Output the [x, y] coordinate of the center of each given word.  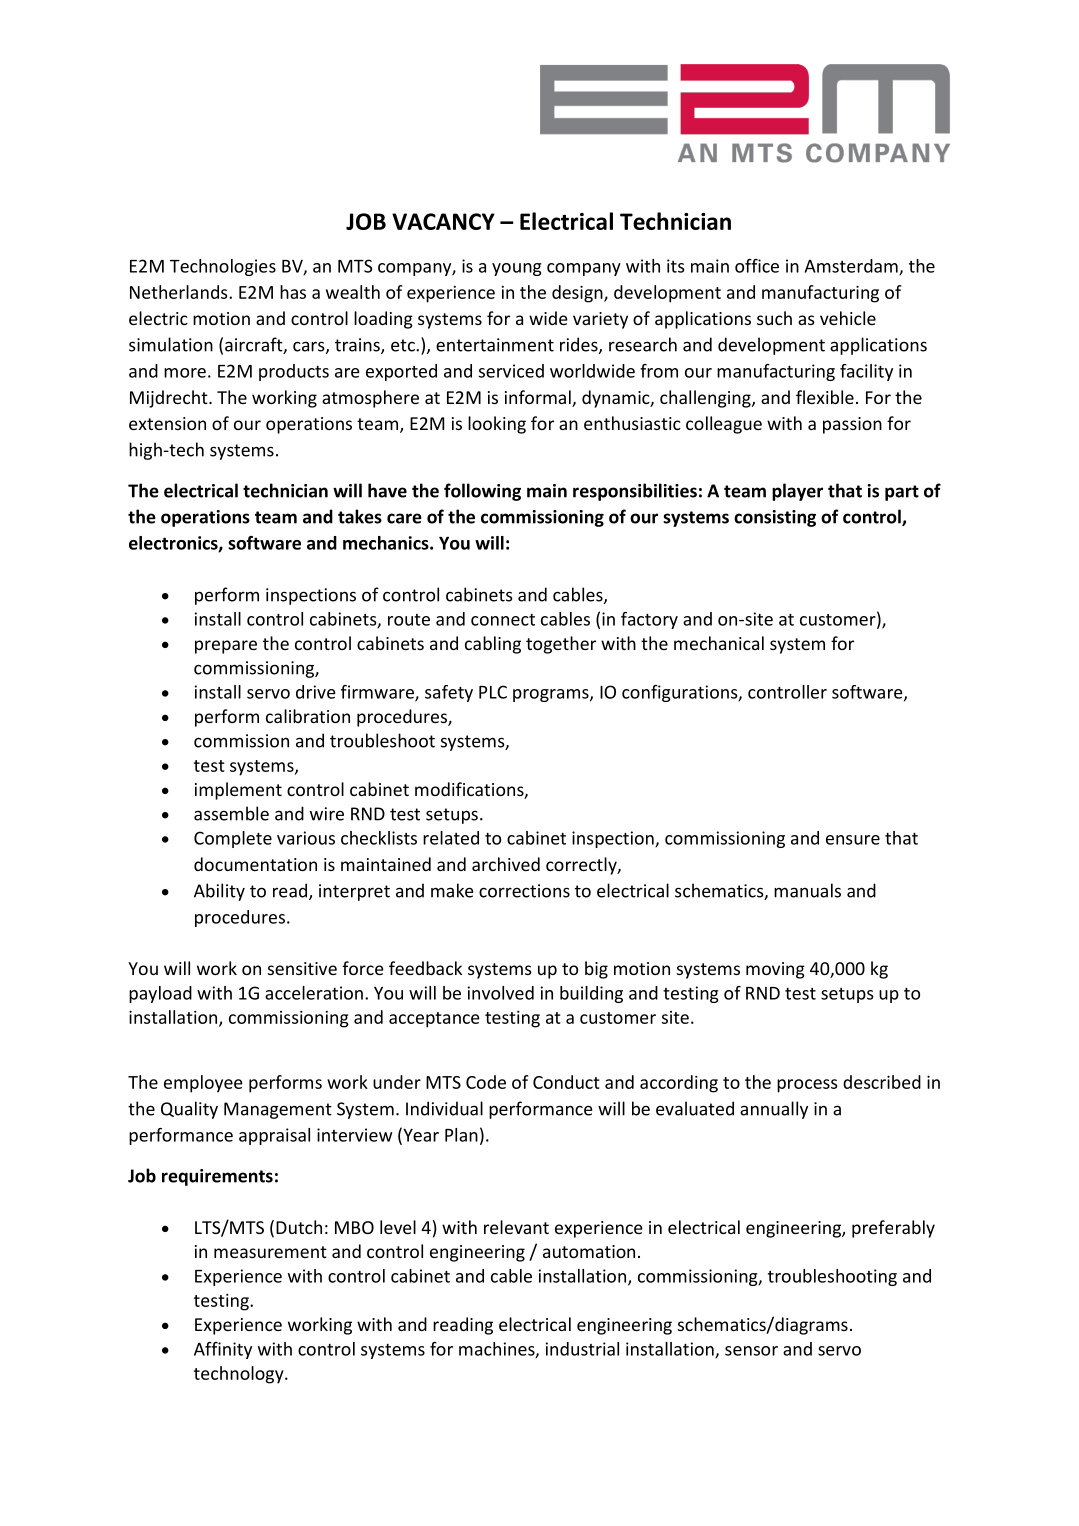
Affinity [223, 1350]
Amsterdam [852, 267]
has [293, 292]
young [517, 269]
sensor [751, 1351]
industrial [582, 1349]
